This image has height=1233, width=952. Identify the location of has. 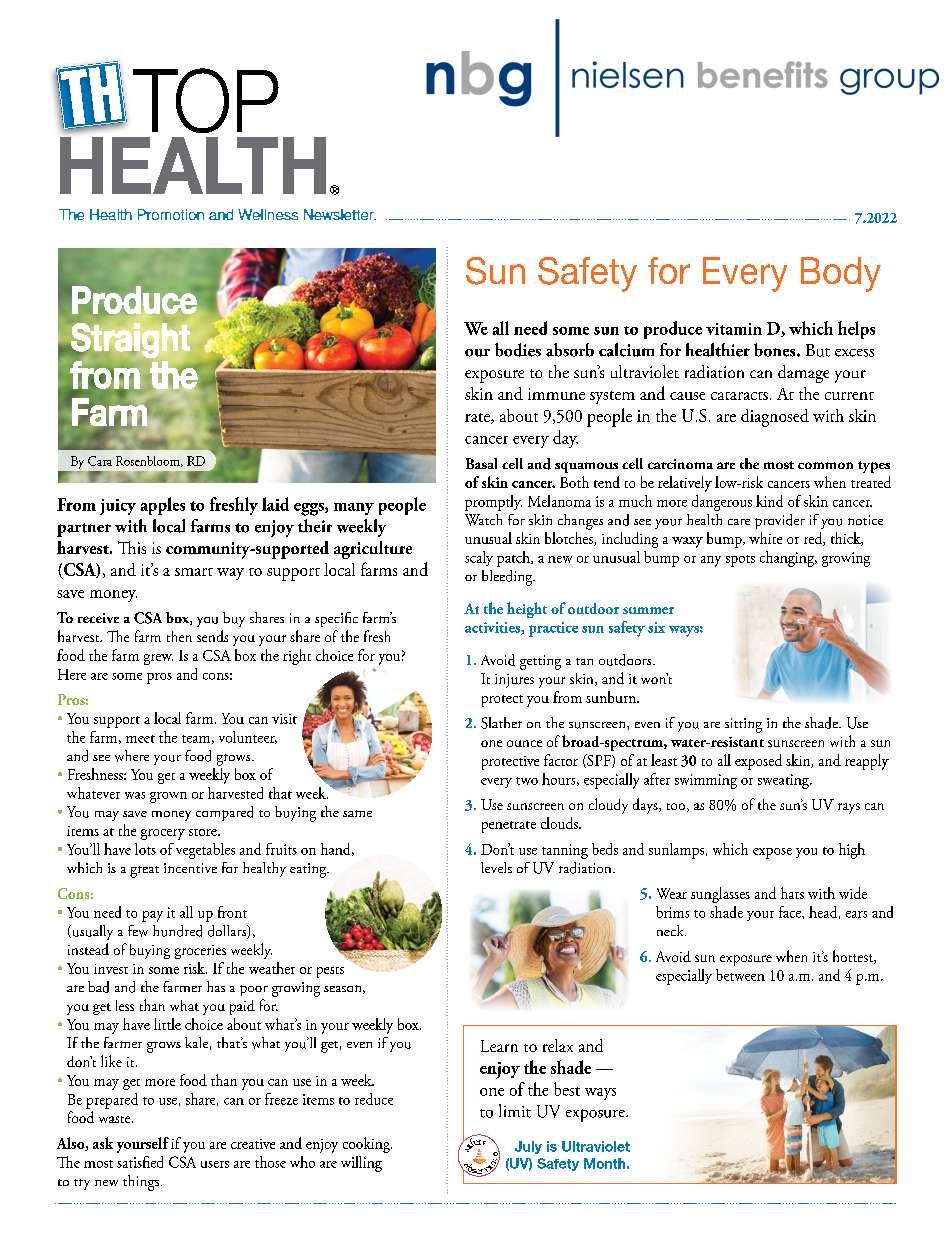
(216, 986).
